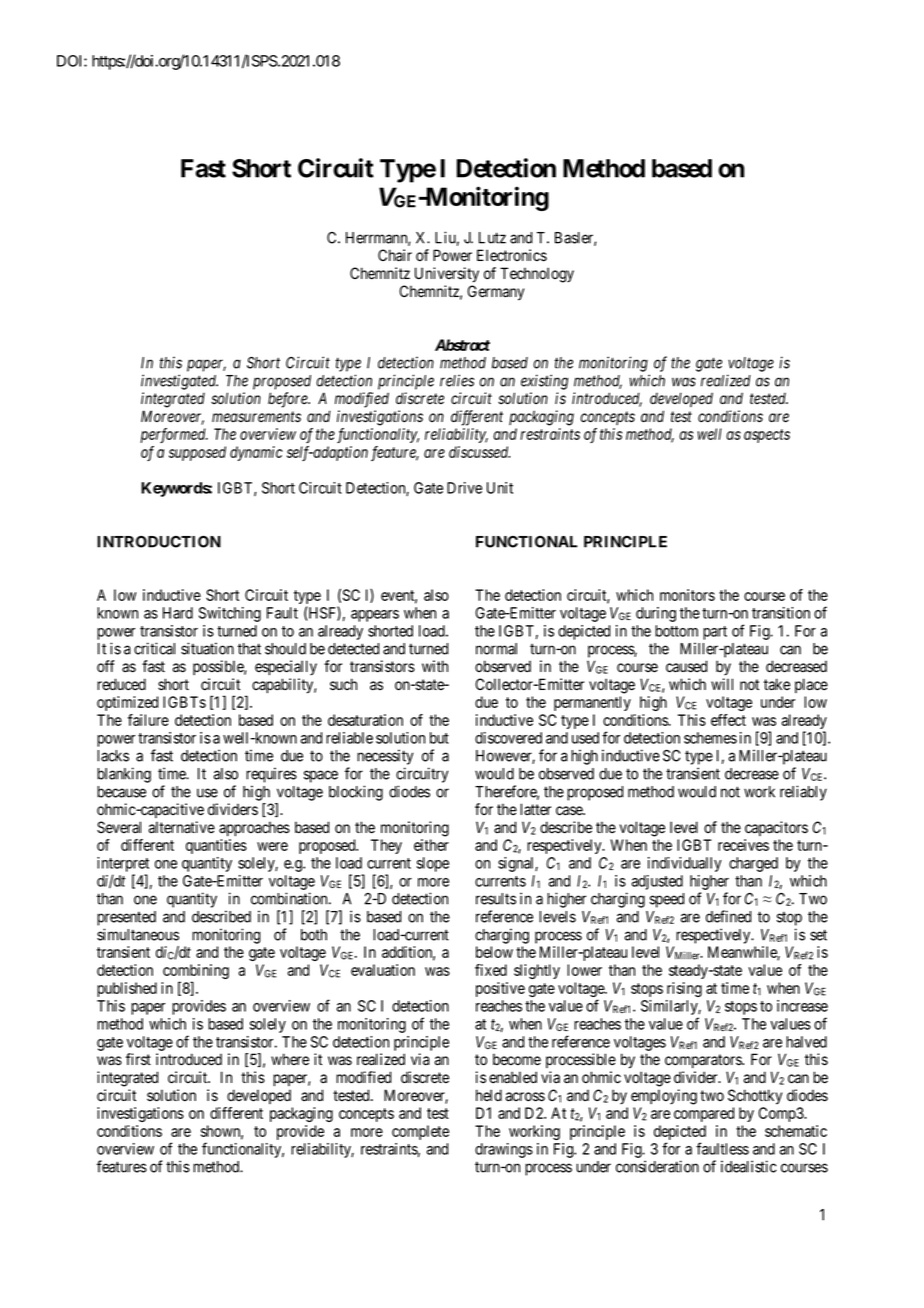  What do you see at coordinates (148, 720) in the screenshot?
I see `failure` at bounding box center [148, 720].
